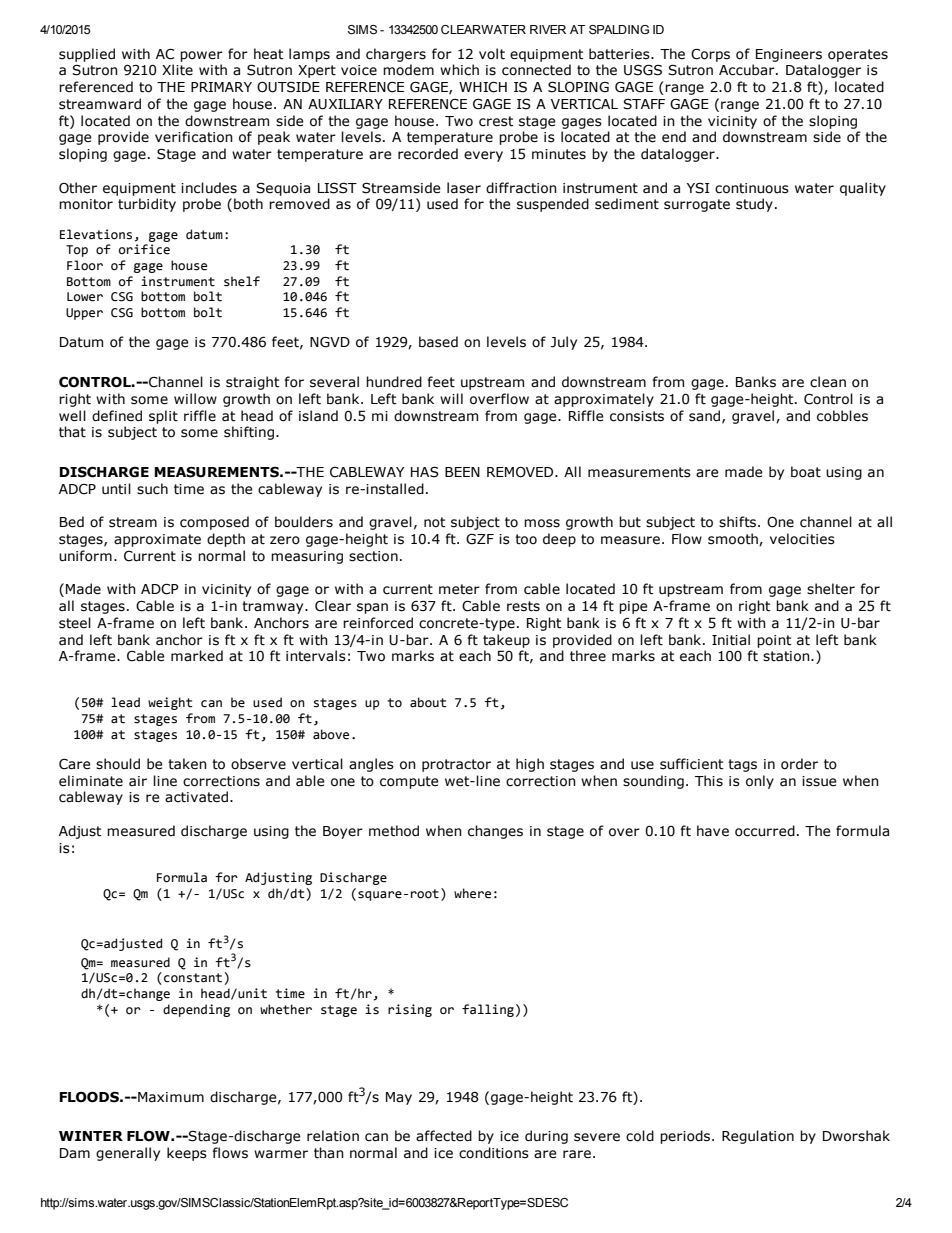  What do you see at coordinates (438, 342) in the page?
I see `based` at bounding box center [438, 342].
